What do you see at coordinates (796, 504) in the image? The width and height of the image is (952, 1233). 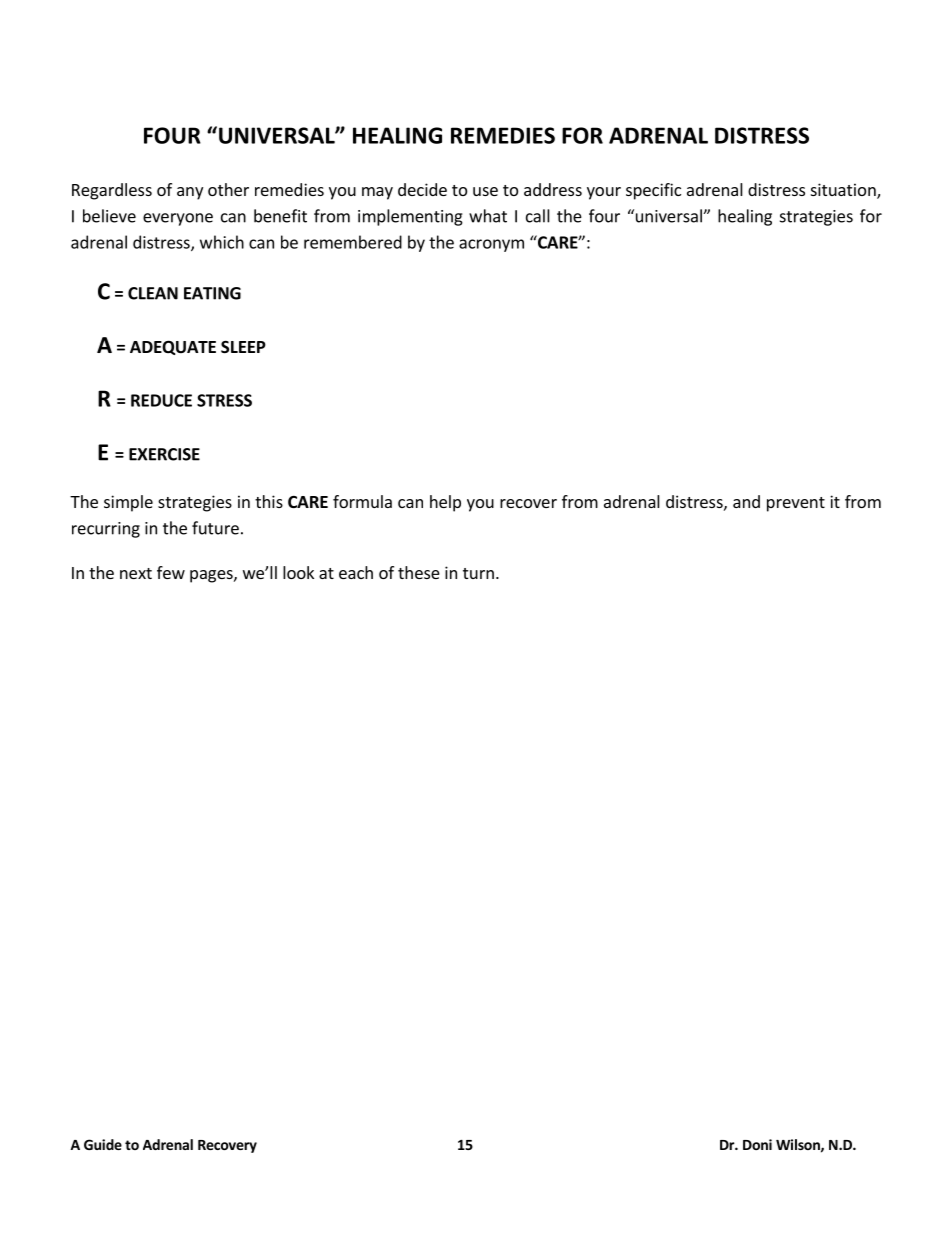 I see `prevent` at bounding box center [796, 504].
